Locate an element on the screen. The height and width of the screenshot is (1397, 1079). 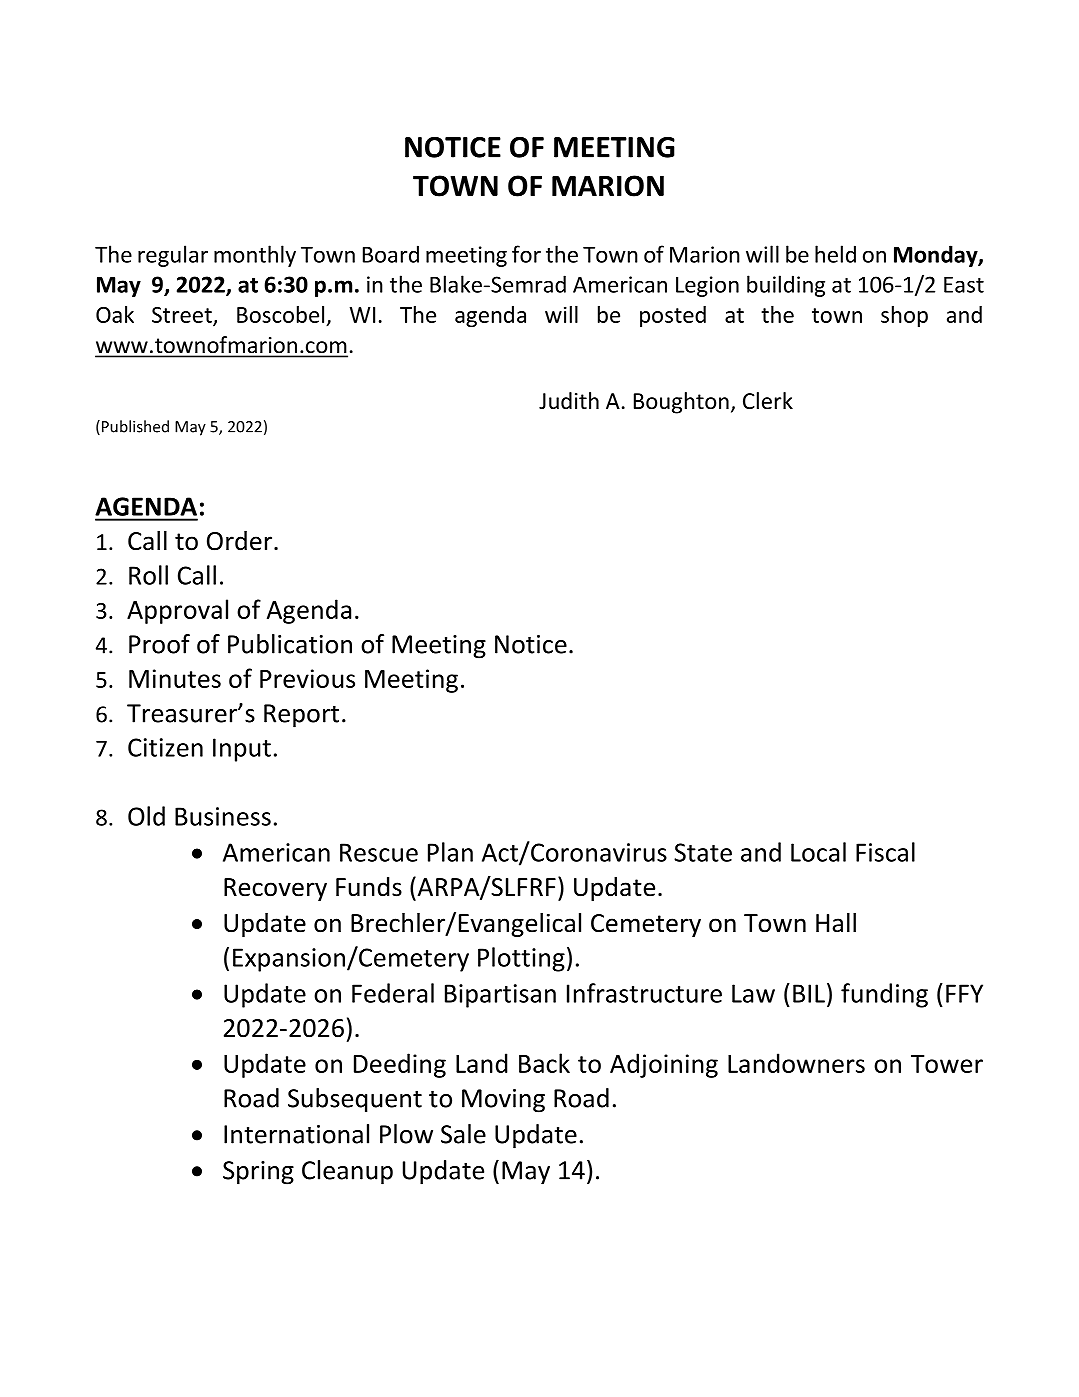
Spring is located at coordinates (258, 1173).
